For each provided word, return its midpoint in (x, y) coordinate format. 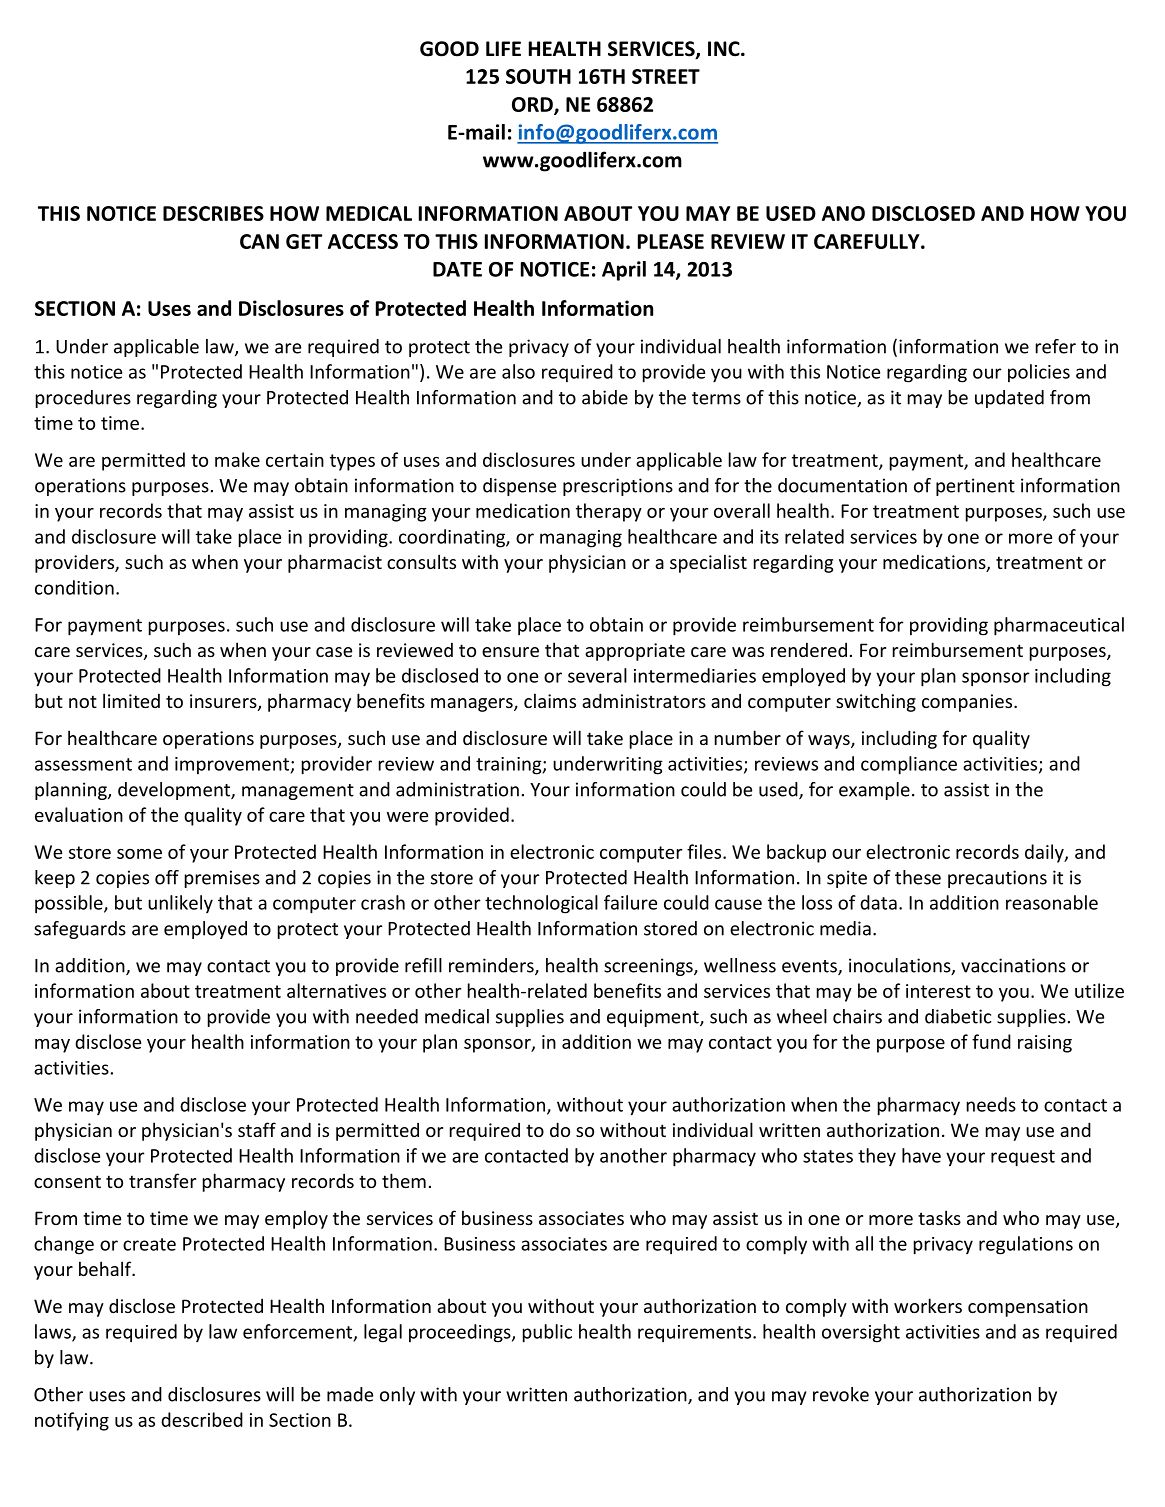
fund (991, 1041)
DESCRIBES (213, 213)
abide (605, 397)
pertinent (975, 487)
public (547, 1333)
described (202, 1419)
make (237, 459)
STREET (666, 76)
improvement (233, 765)
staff (257, 1129)
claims (550, 700)
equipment (654, 1018)
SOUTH (538, 76)
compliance (909, 765)
